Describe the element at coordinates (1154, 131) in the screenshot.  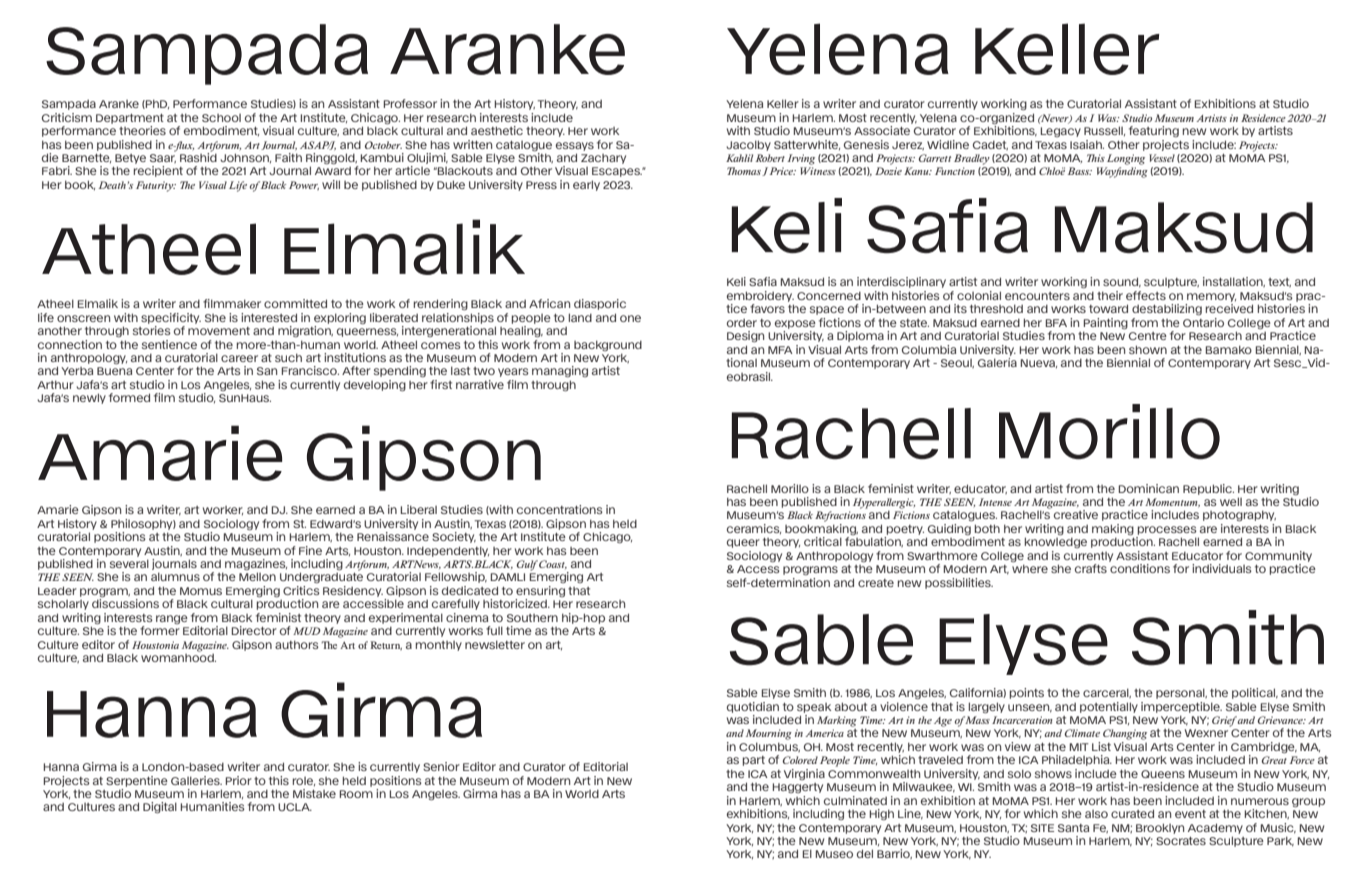
I see `featuring` at that location.
